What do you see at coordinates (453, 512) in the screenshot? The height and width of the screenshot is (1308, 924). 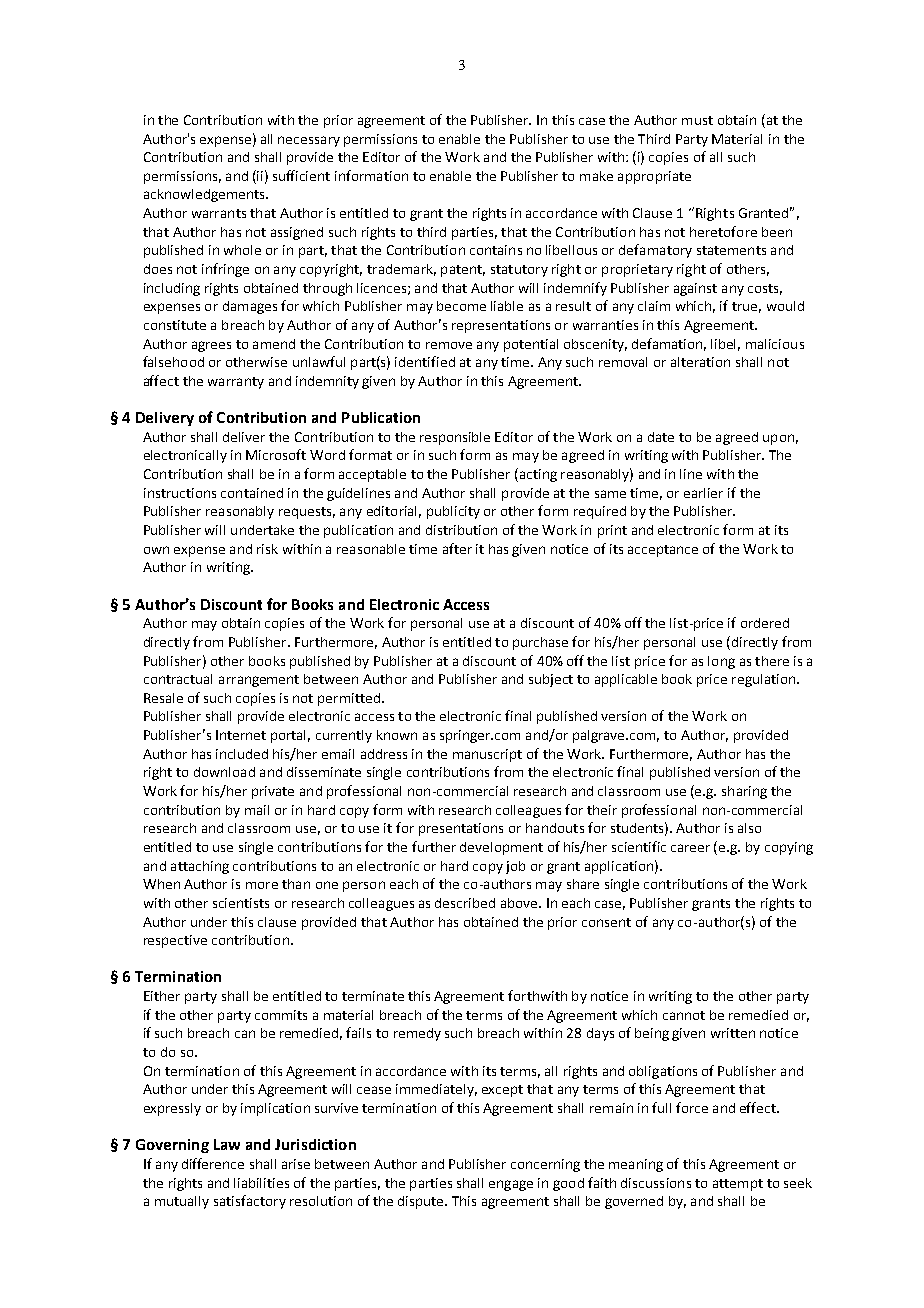 I see `publicity` at bounding box center [453, 512].
